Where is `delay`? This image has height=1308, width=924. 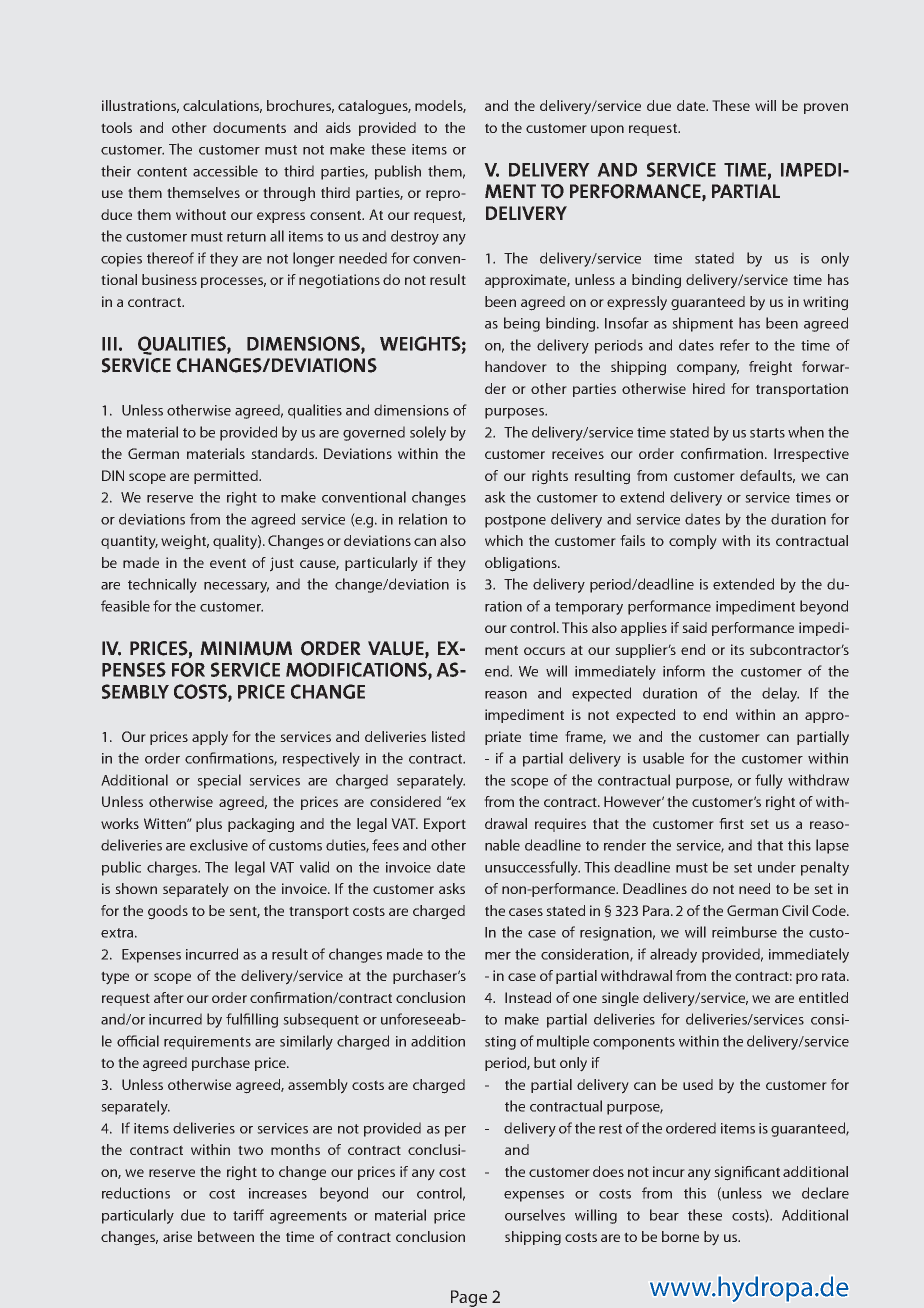
delay is located at coordinates (780, 694).
